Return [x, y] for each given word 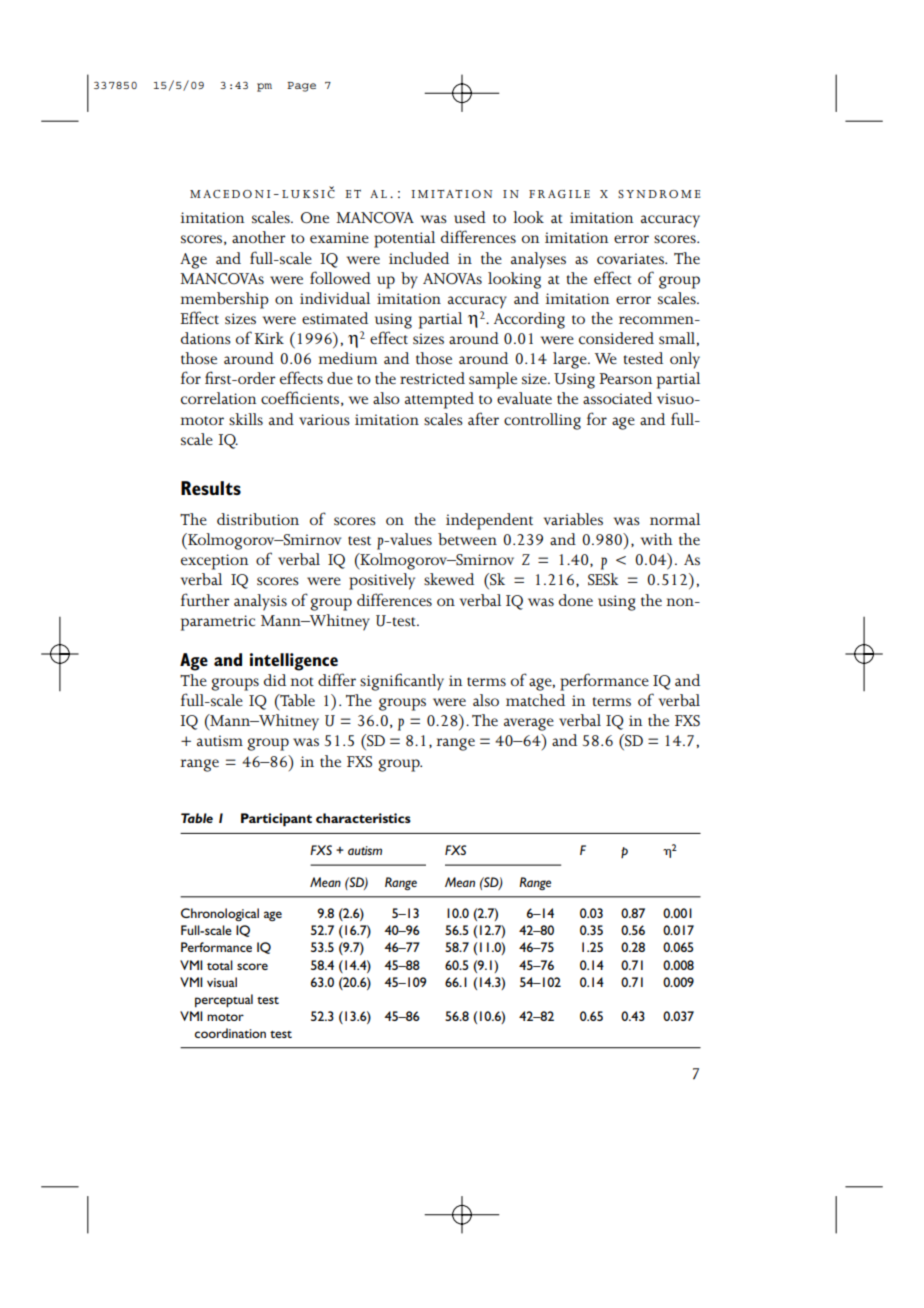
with [657, 539]
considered [616, 338]
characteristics [363, 818]
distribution [258, 519]
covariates [631, 259]
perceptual [224, 1001]
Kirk [269, 338]
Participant [276, 820]
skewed [449, 579]
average [529, 724]
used [470, 217]
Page [301, 87]
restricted [432, 378]
